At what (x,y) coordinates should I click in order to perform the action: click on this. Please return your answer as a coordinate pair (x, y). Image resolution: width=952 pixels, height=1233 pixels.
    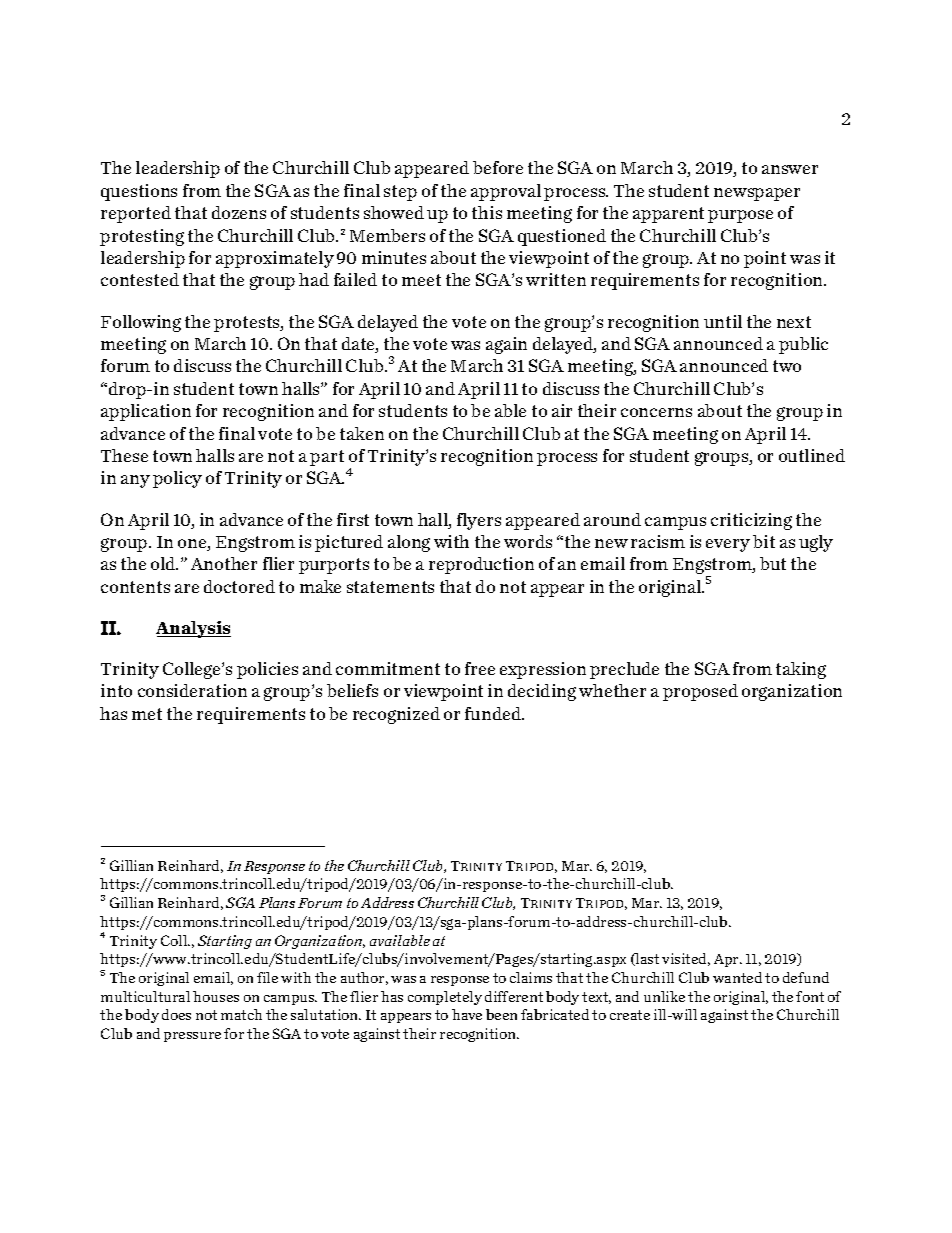
    Looking at the image, I should click on (487, 212).
